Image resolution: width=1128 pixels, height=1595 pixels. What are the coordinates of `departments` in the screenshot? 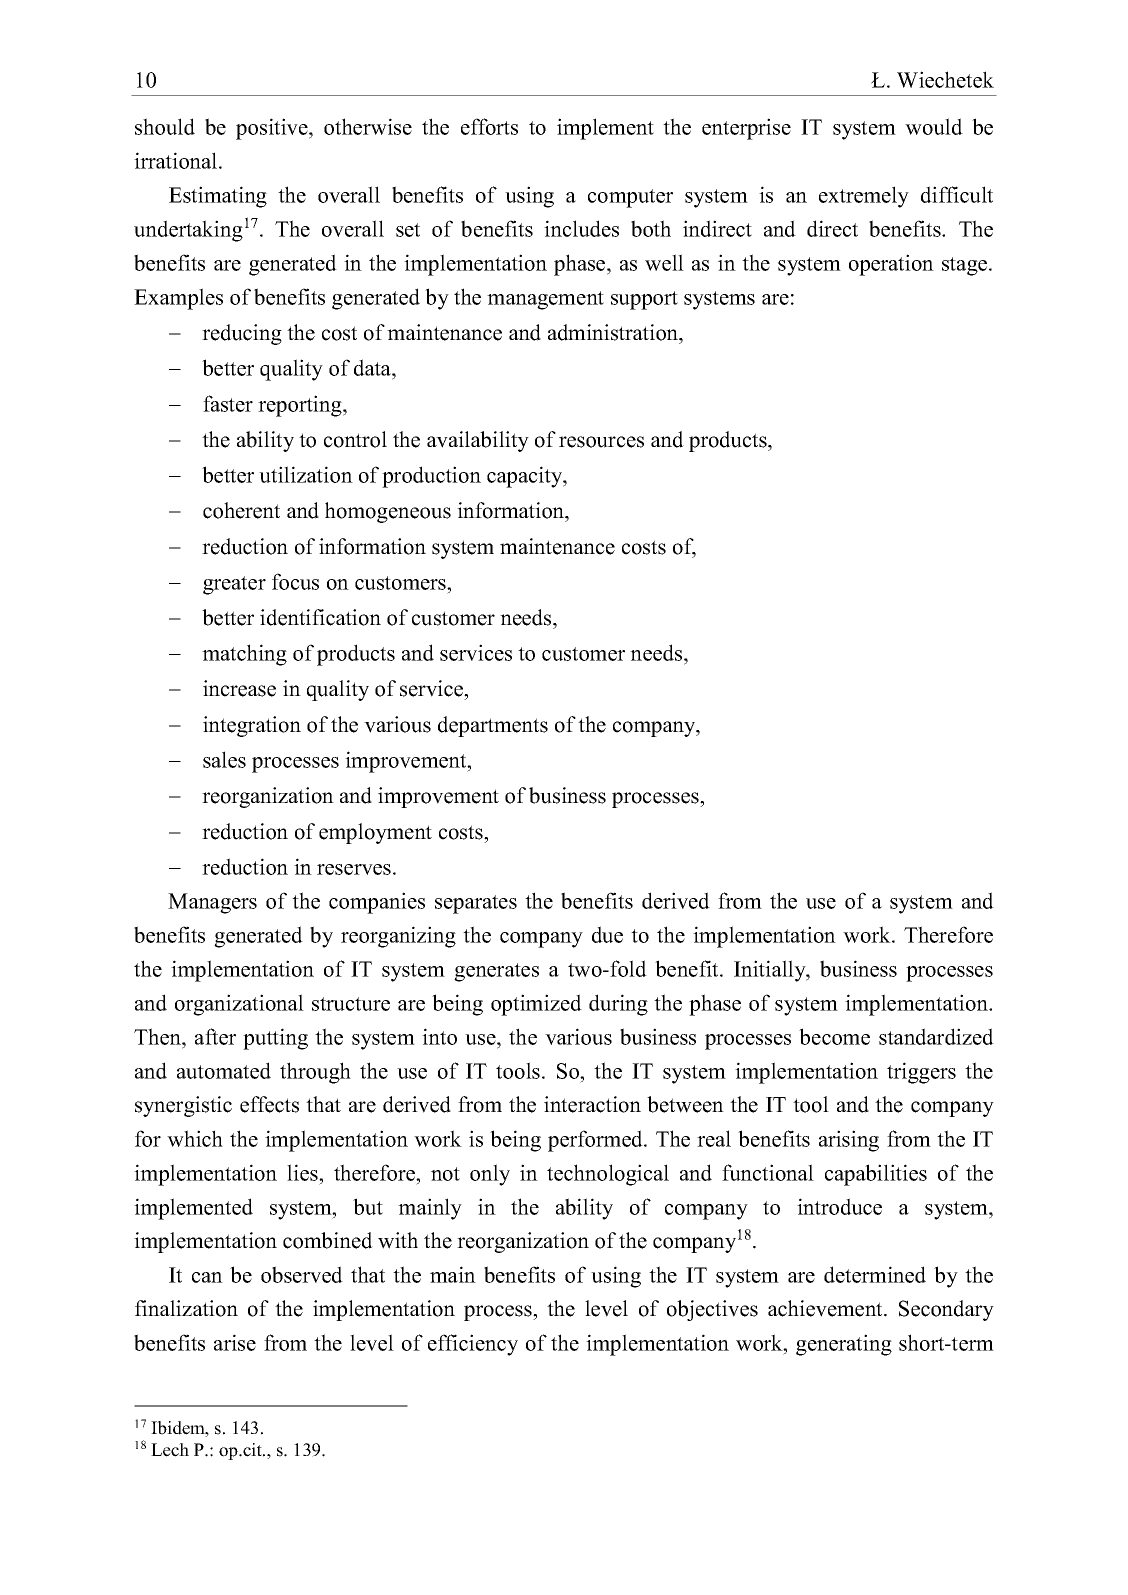 It's located at (493, 726).
